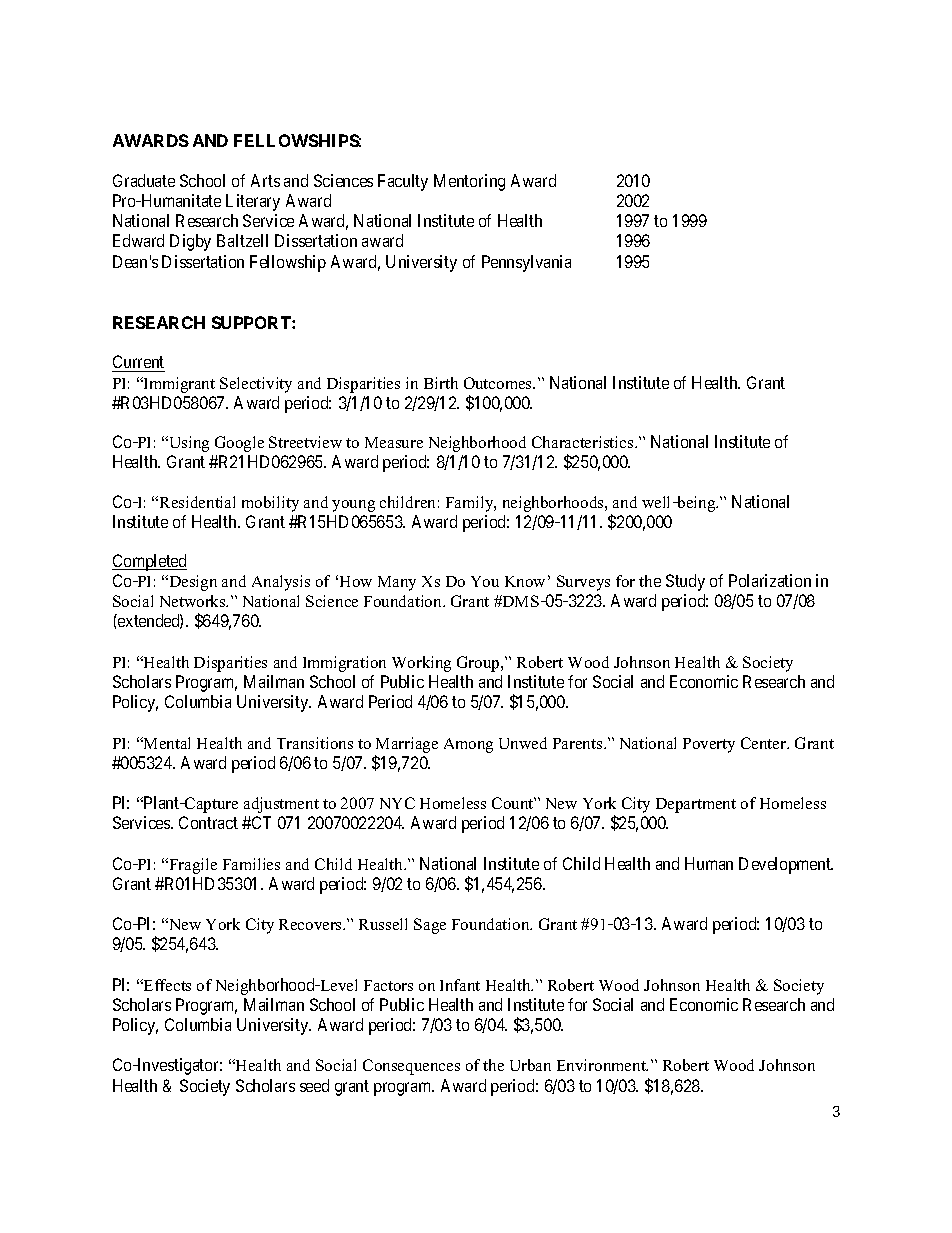  I want to click on Literary, so click(253, 202).
